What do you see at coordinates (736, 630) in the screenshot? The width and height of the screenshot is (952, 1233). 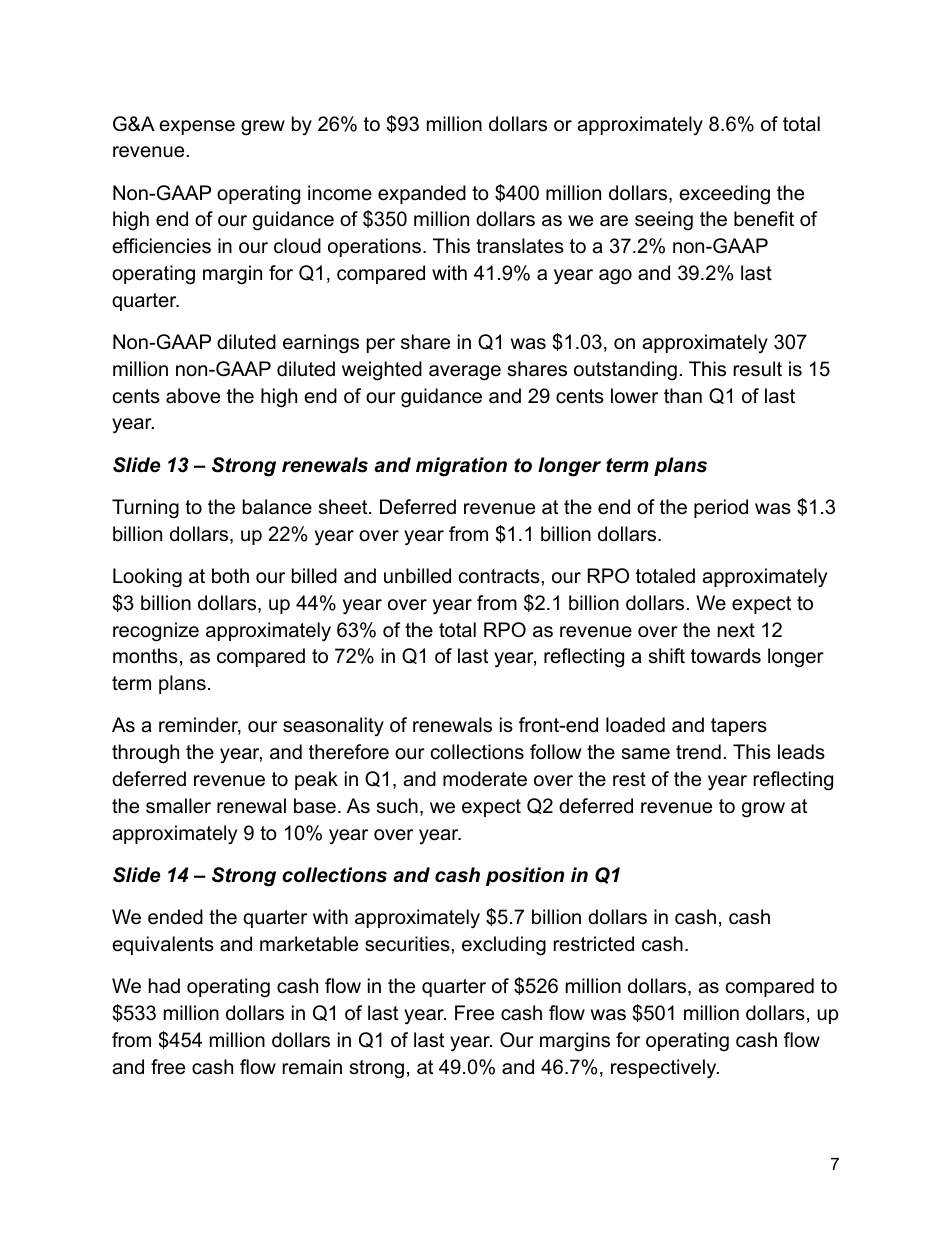 I see `next` at bounding box center [736, 630].
